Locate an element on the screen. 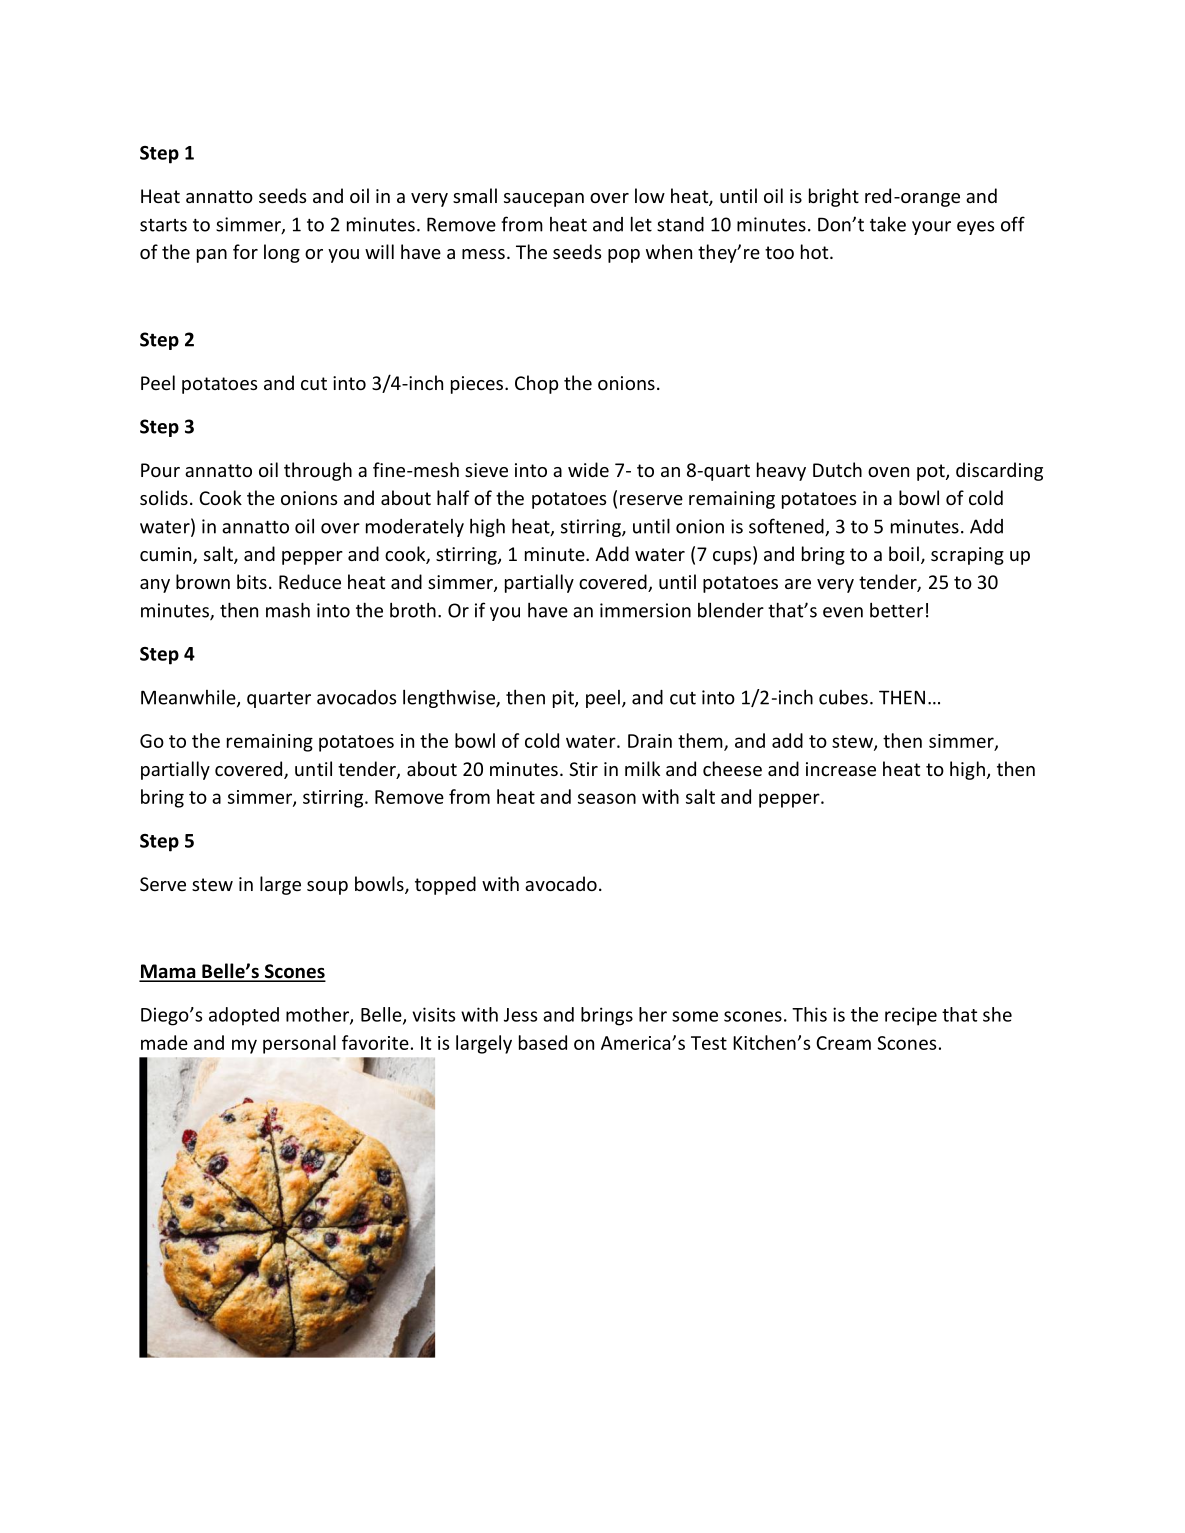 The height and width of the screenshot is (1533, 1185). based is located at coordinates (543, 1042).
